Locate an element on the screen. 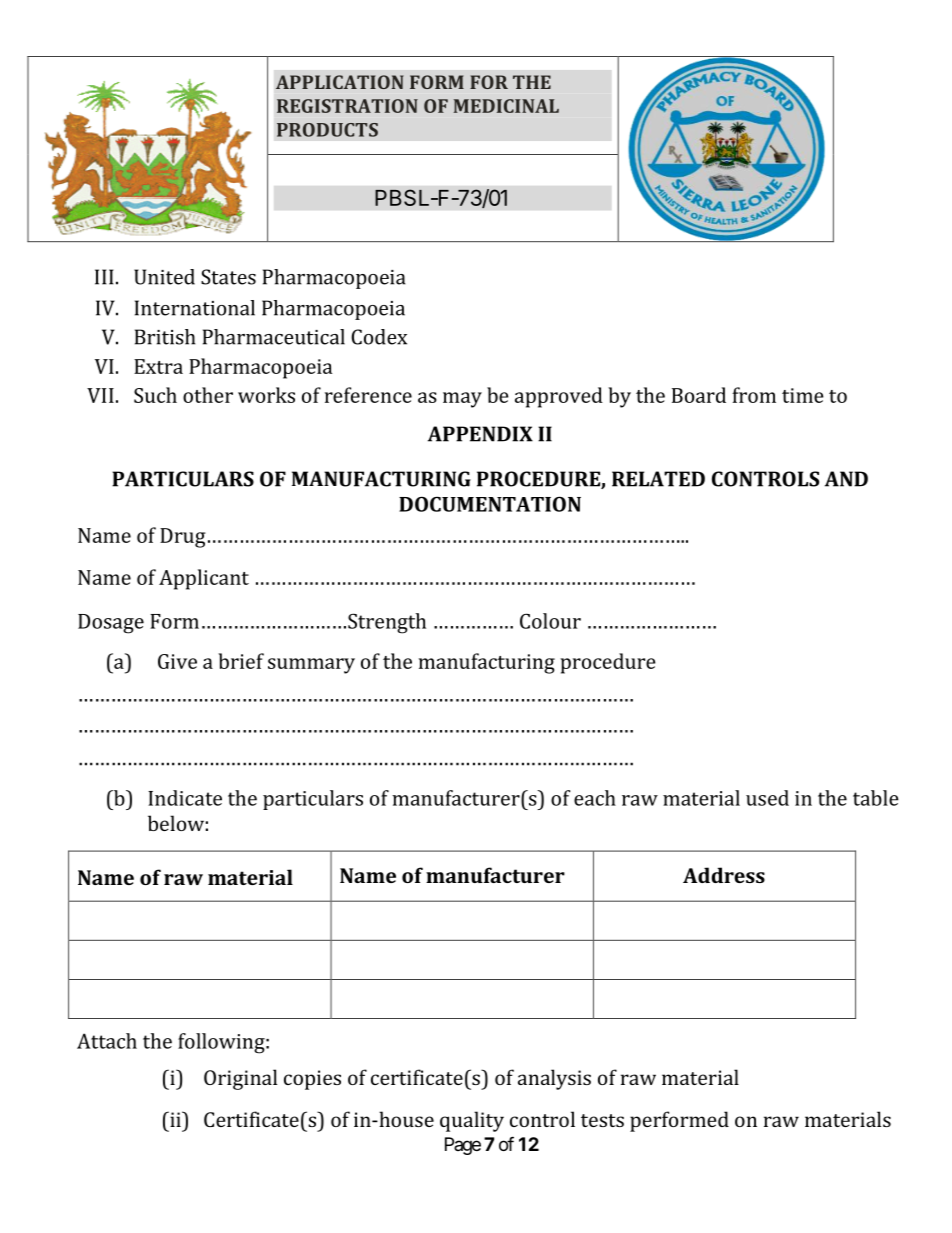  other is located at coordinates (208, 395).
